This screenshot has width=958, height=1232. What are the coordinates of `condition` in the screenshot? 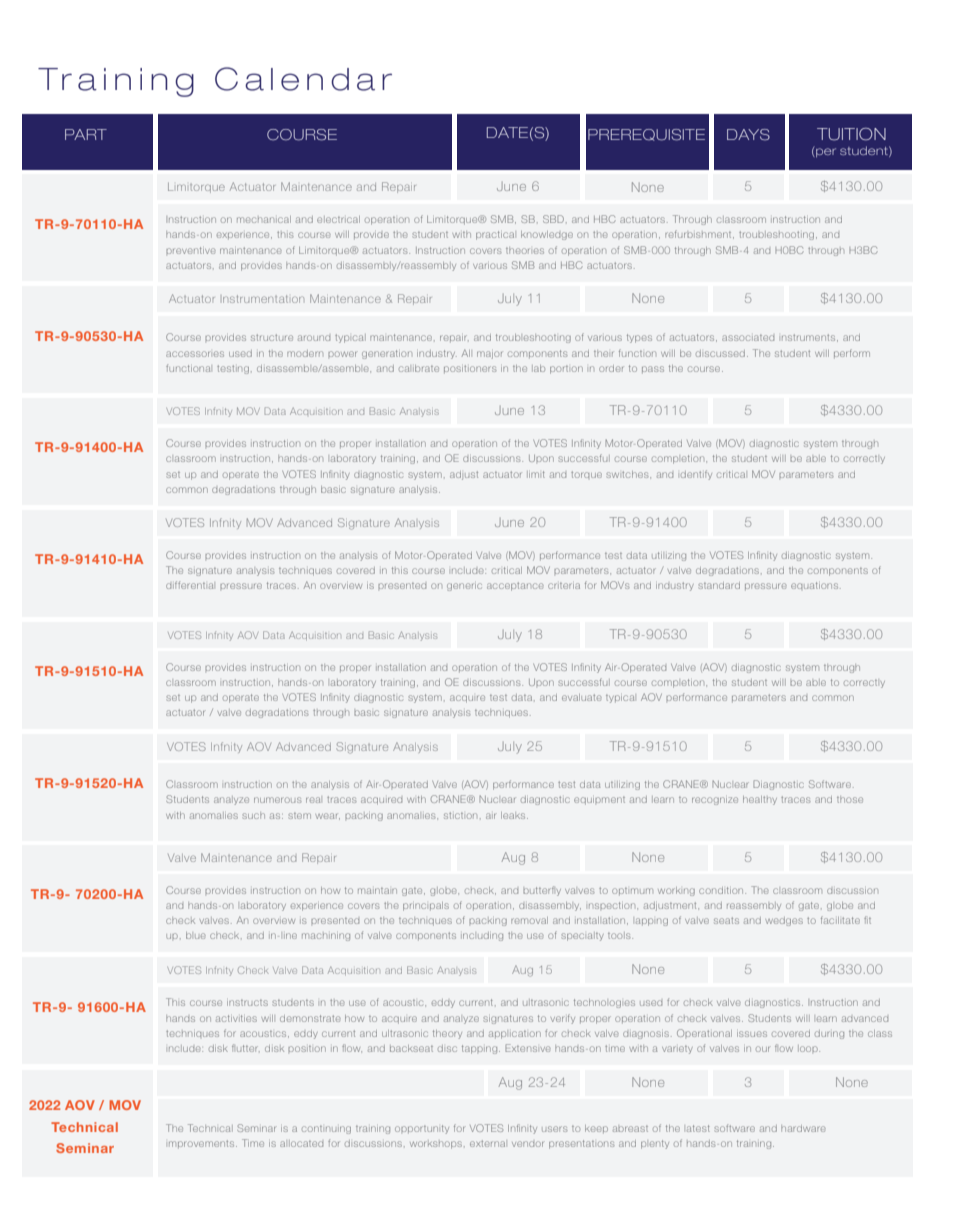 It's located at (722, 890).
